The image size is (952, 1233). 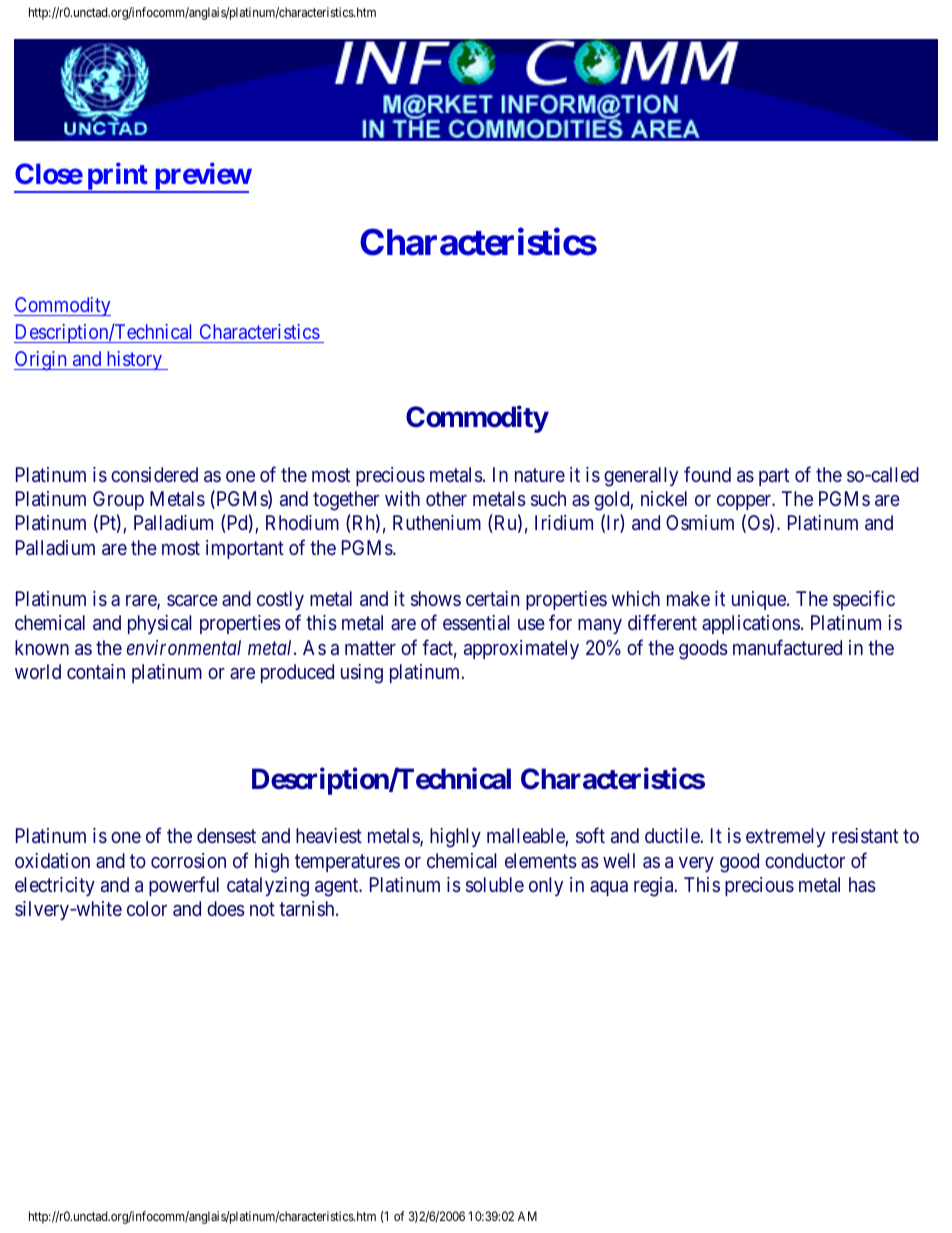 What do you see at coordinates (118, 500) in the screenshot?
I see `Group` at bounding box center [118, 500].
